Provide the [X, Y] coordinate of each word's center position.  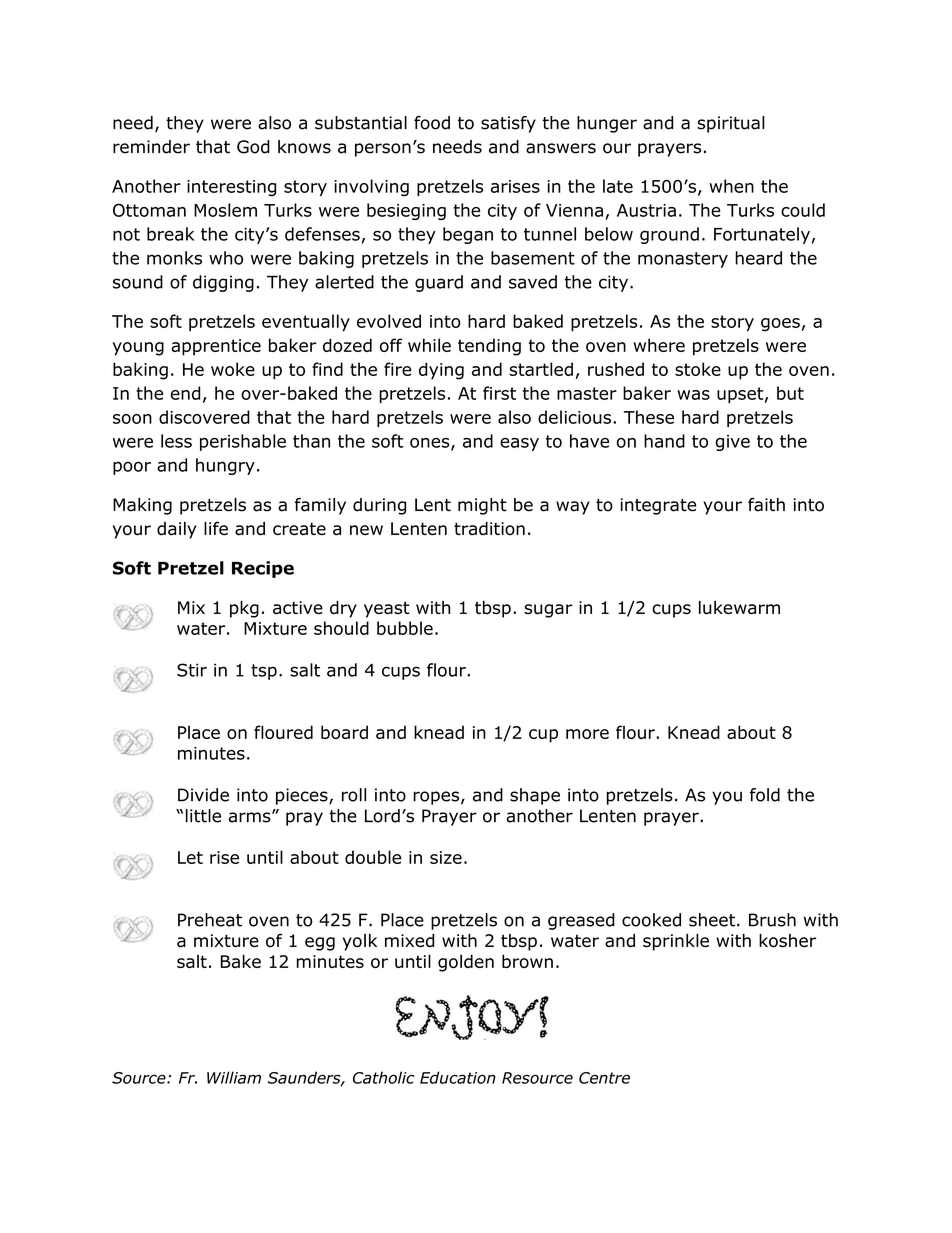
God [253, 147]
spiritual [731, 124]
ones [431, 444]
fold [765, 795]
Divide [203, 795]
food [432, 123]
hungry [225, 466]
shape [535, 796]
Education [458, 1077]
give [732, 443]
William [234, 1077]
